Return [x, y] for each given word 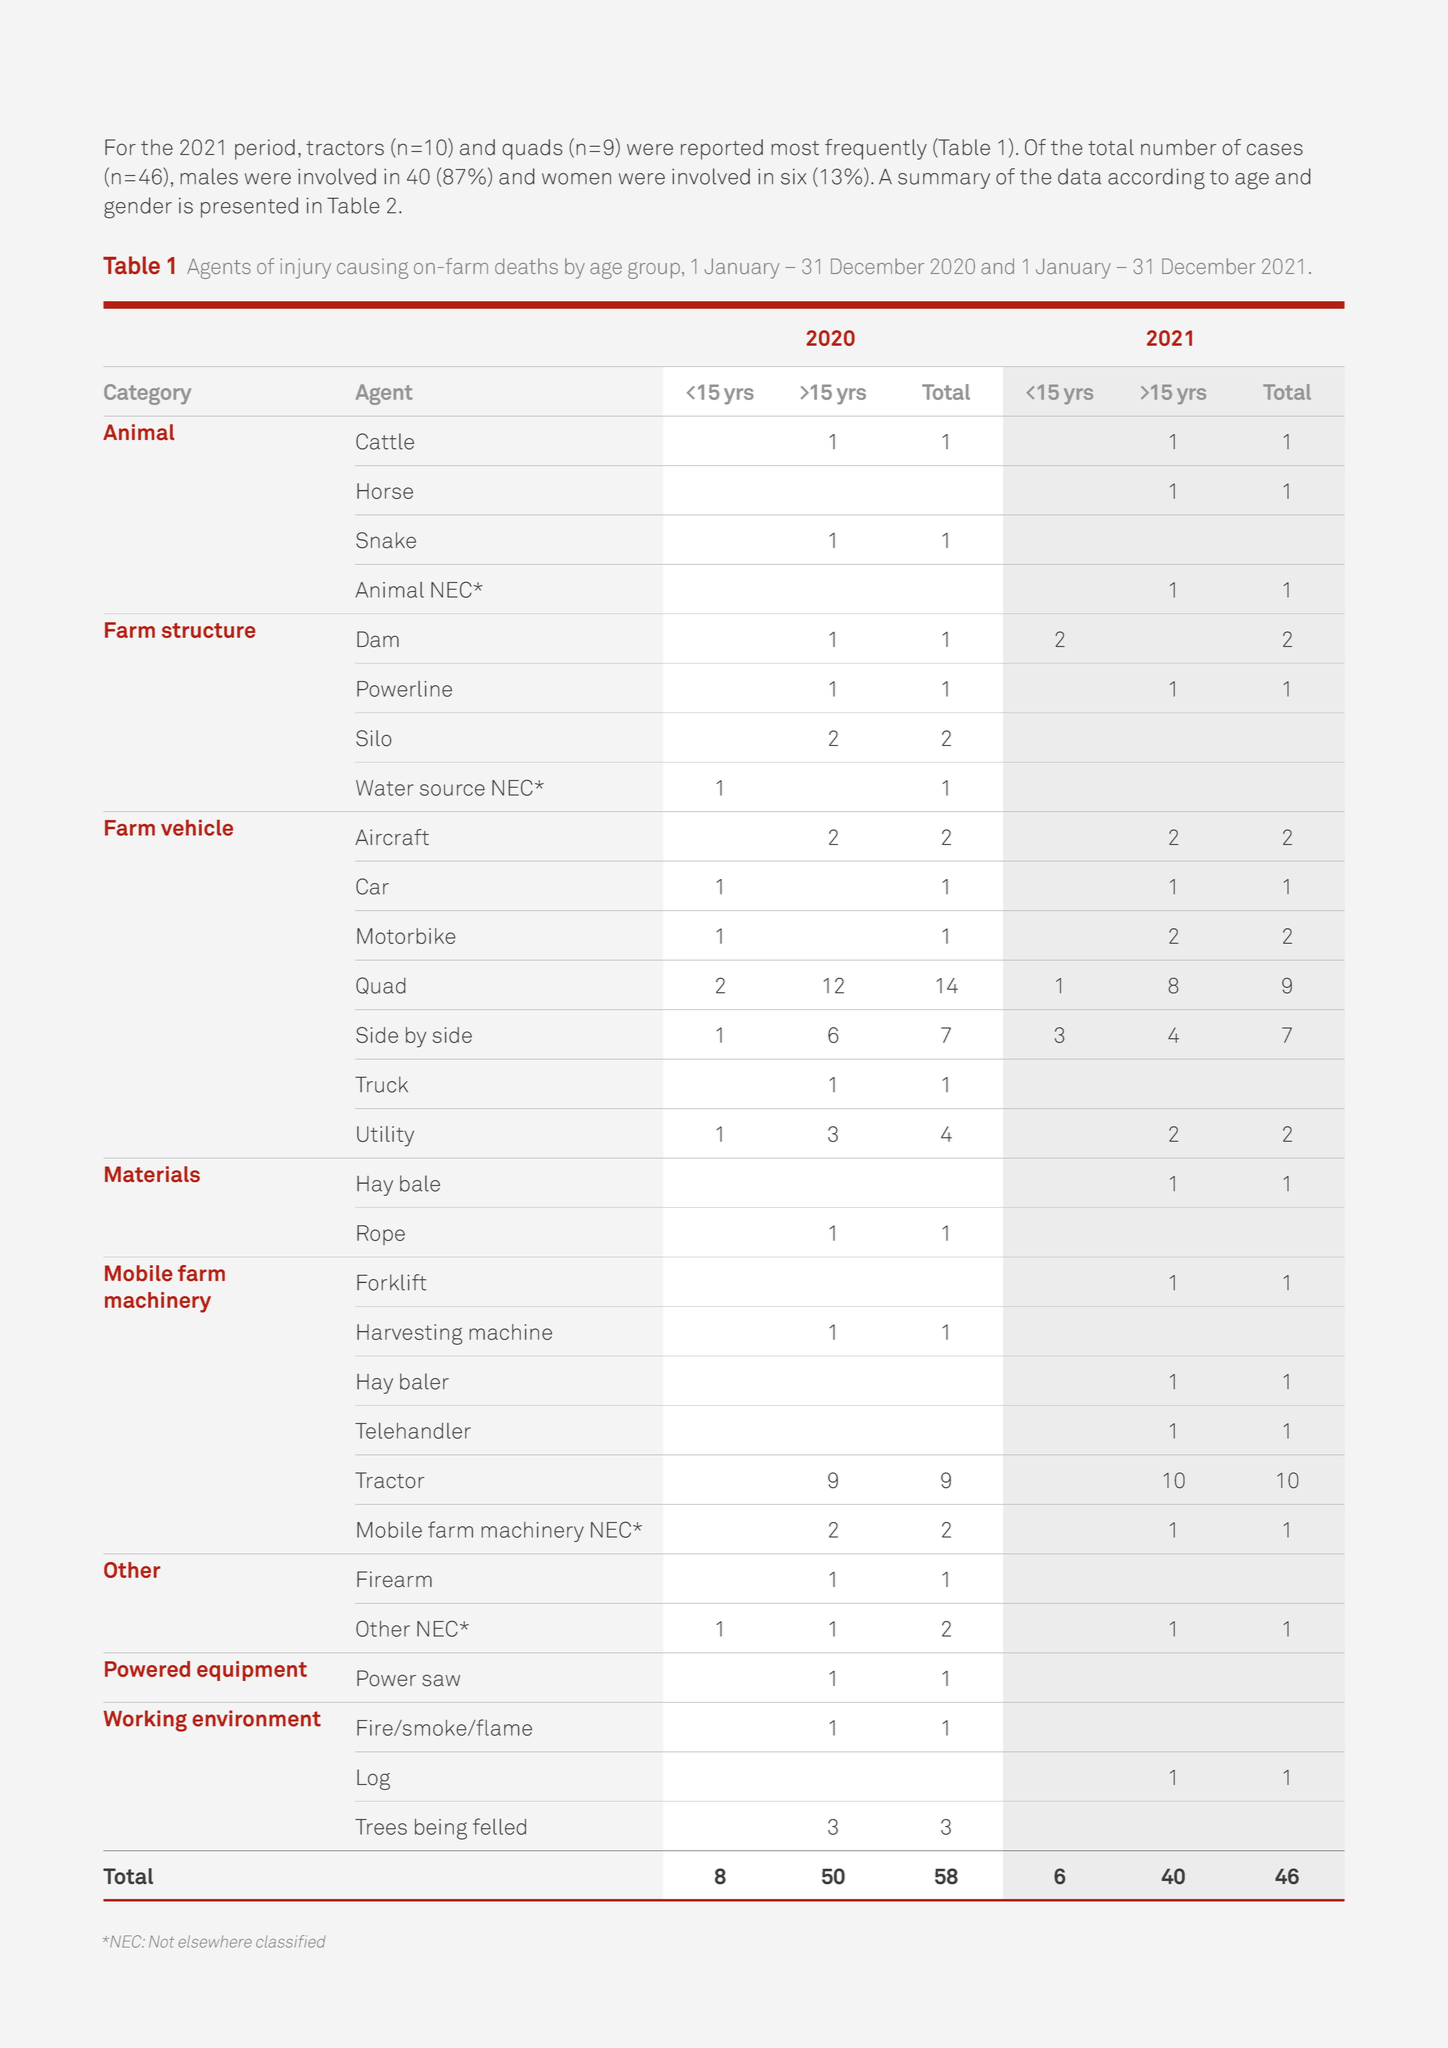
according [1156, 179]
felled [499, 1826]
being [441, 1829]
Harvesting [410, 1334]
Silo [374, 738]
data [1079, 176]
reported [722, 149]
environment [257, 1718]
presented [249, 207]
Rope [381, 1235]
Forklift [391, 1282]
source [452, 790]
